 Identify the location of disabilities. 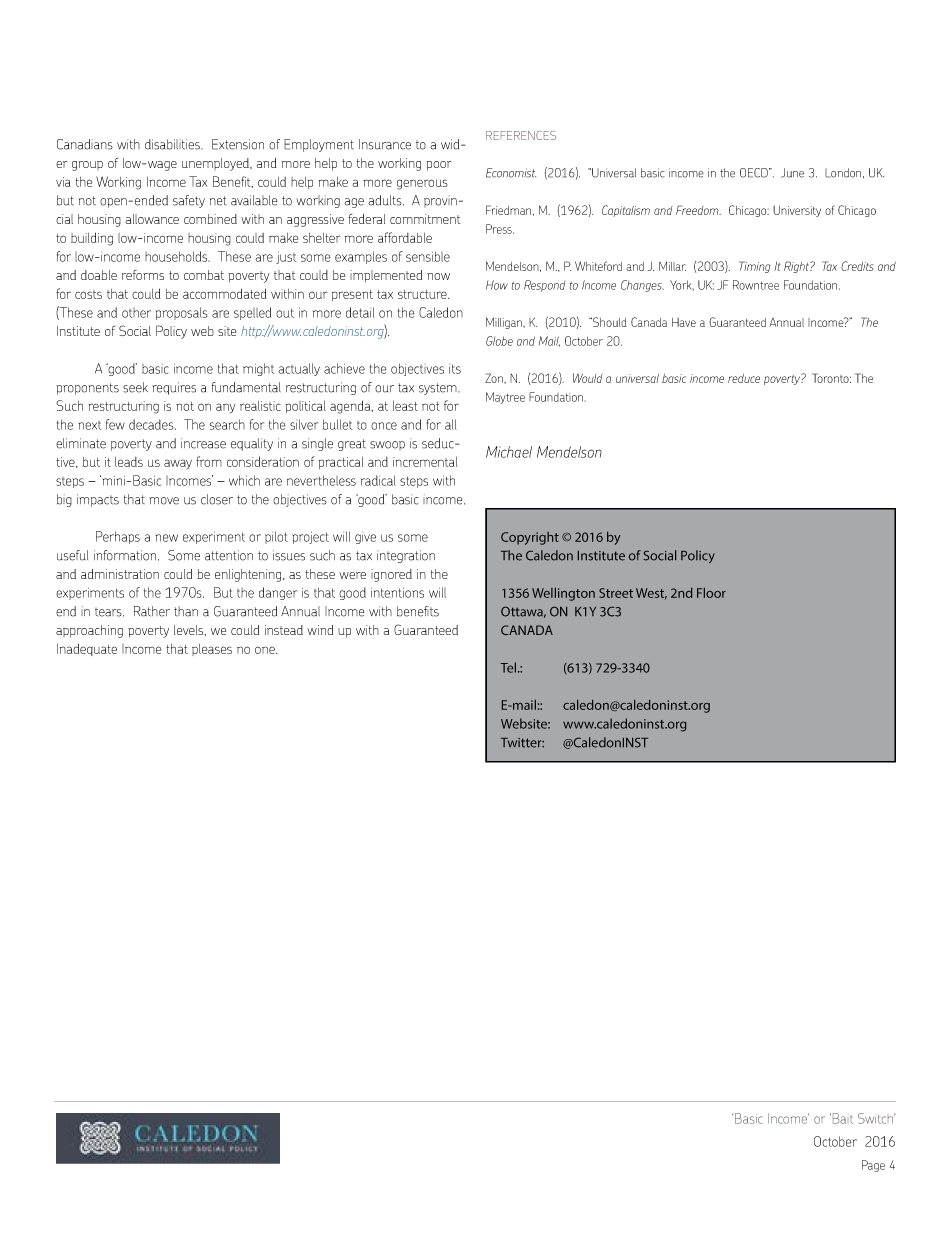
(173, 144).
